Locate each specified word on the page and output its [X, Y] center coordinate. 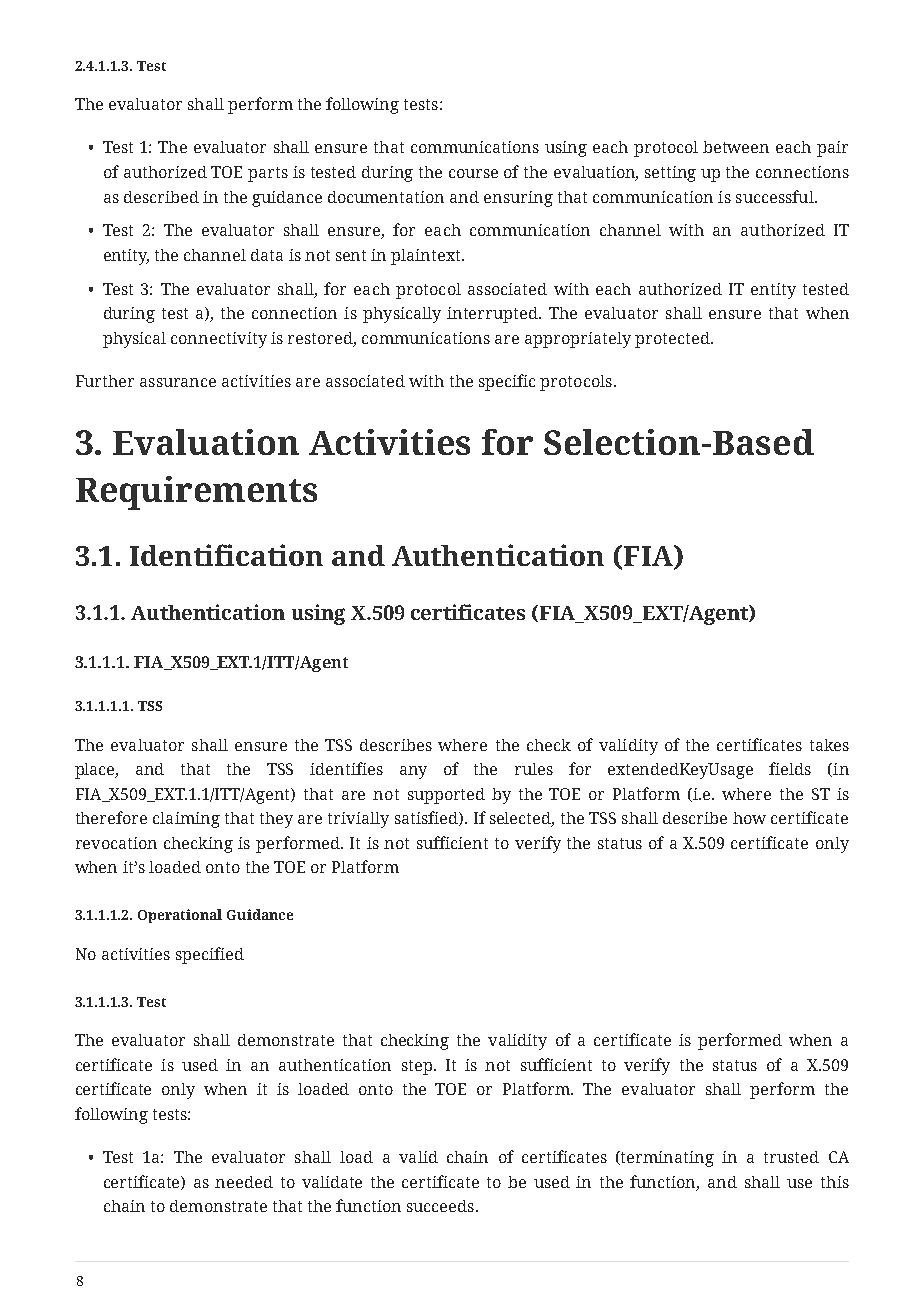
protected [673, 340]
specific [507, 382]
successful [776, 196]
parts [268, 174]
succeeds [440, 1206]
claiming [186, 820]
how [749, 818]
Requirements [196, 493]
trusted [791, 1157]
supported [446, 796]
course [473, 173]
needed [244, 1182]
